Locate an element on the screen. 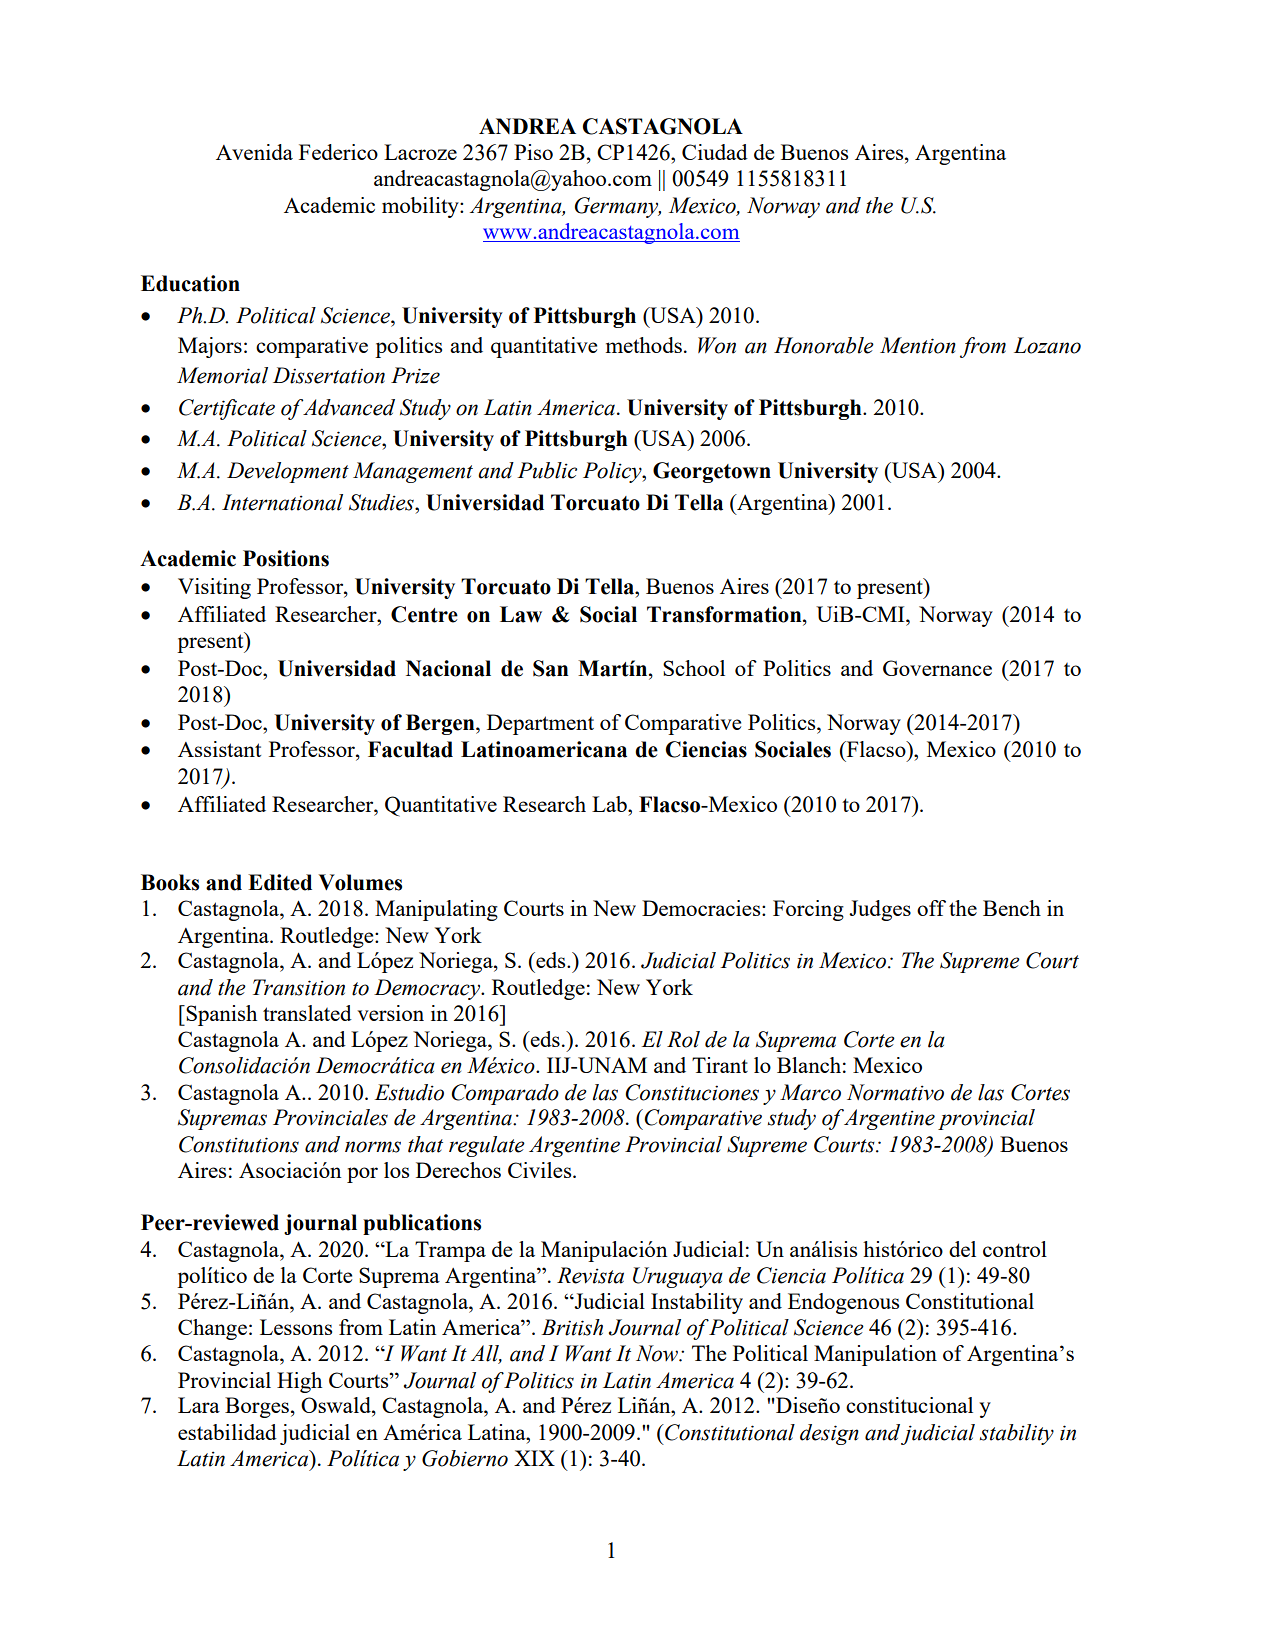  Law is located at coordinates (521, 614).
